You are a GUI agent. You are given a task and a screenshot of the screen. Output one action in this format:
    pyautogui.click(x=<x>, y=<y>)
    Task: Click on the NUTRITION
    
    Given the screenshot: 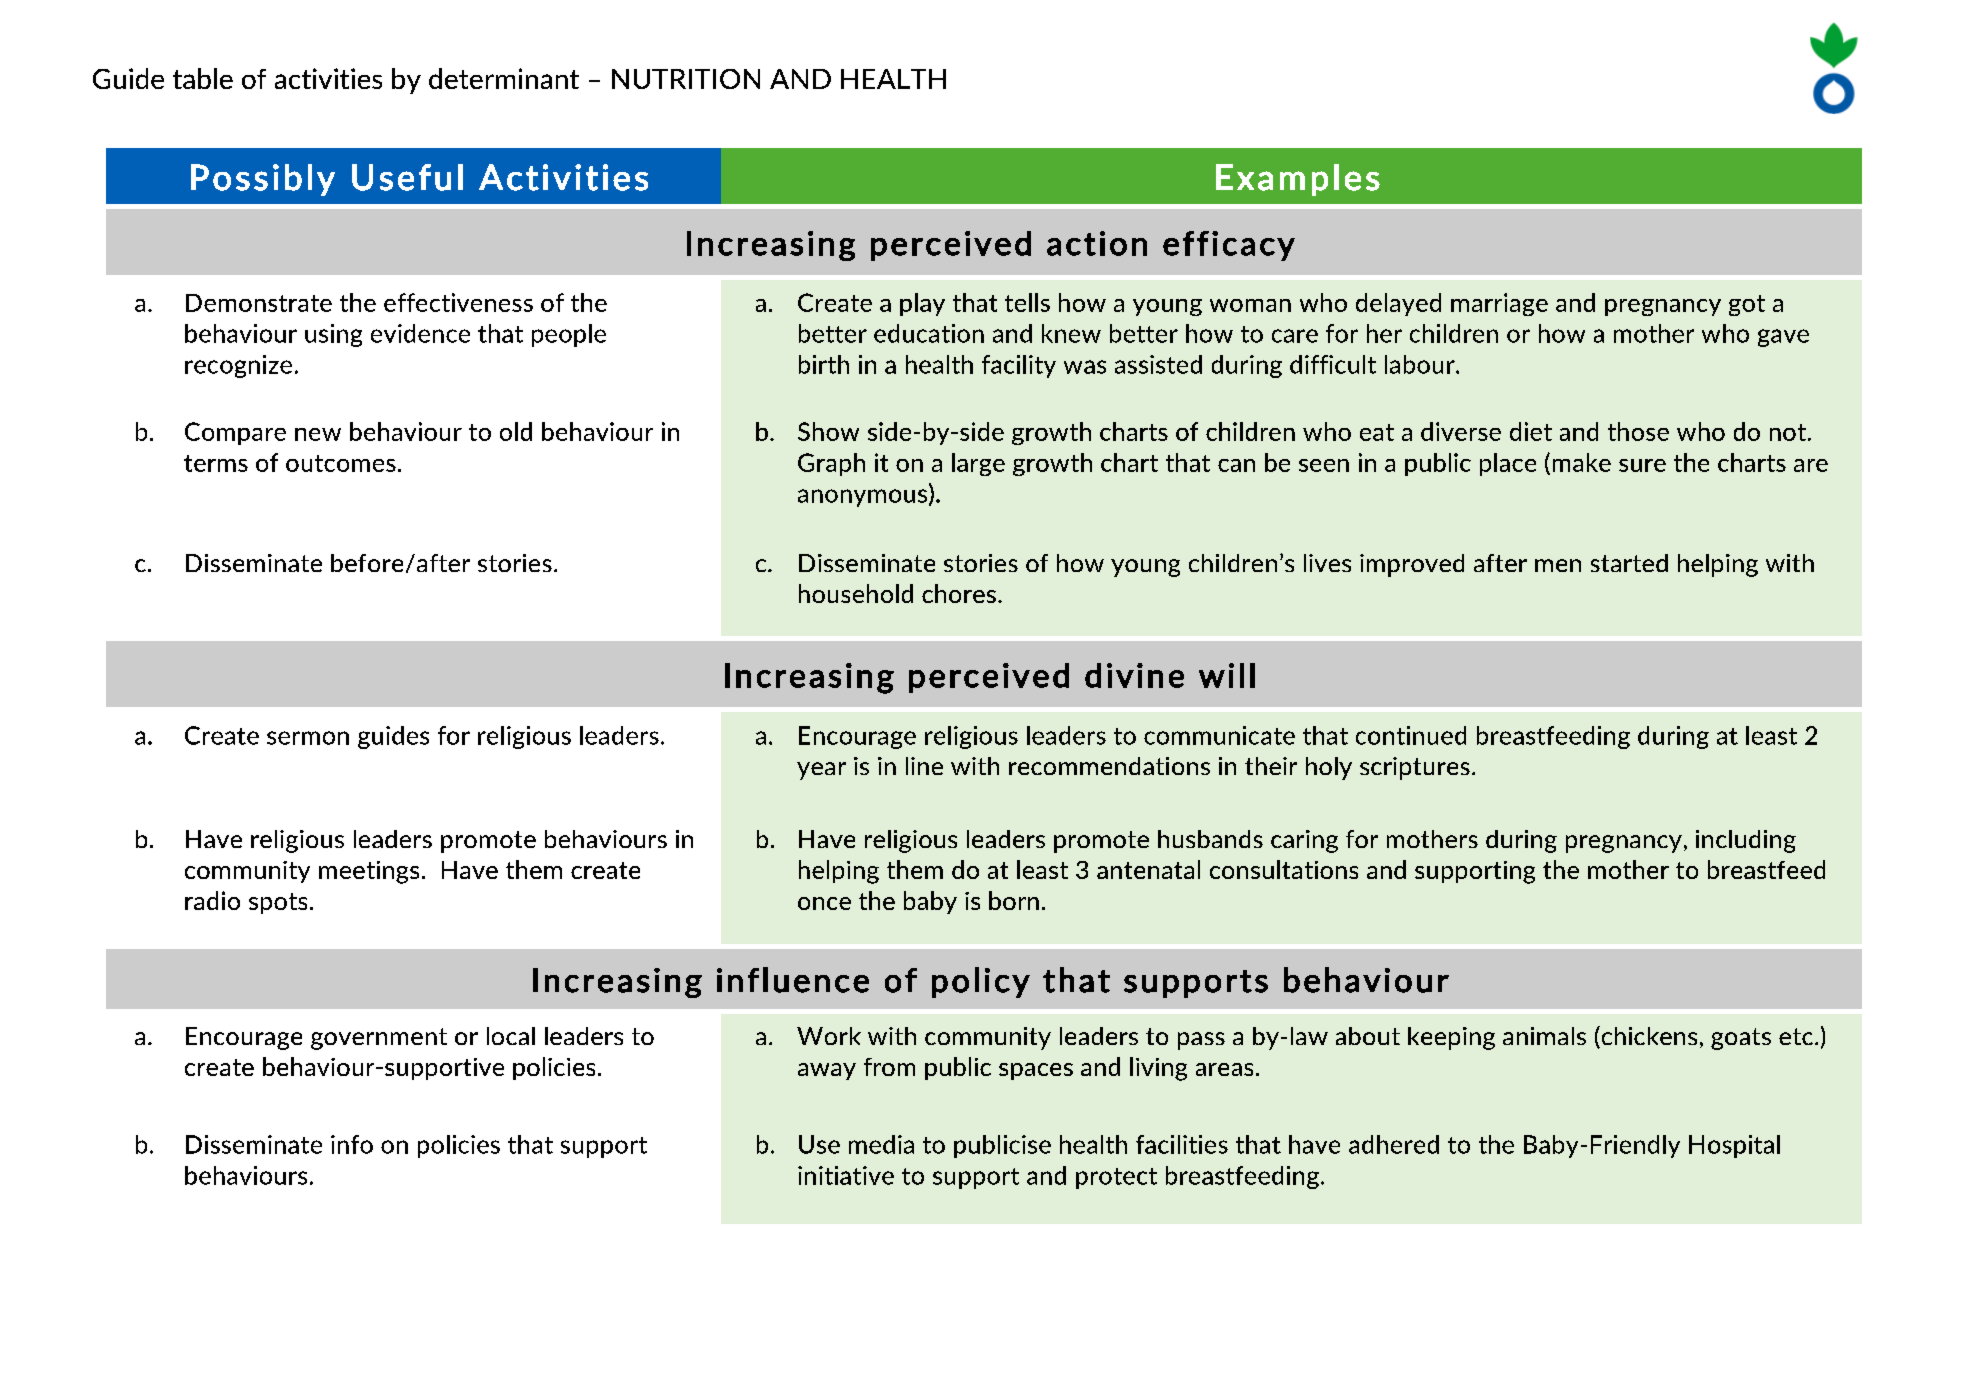 What is the action you would take?
    pyautogui.click(x=686, y=79)
